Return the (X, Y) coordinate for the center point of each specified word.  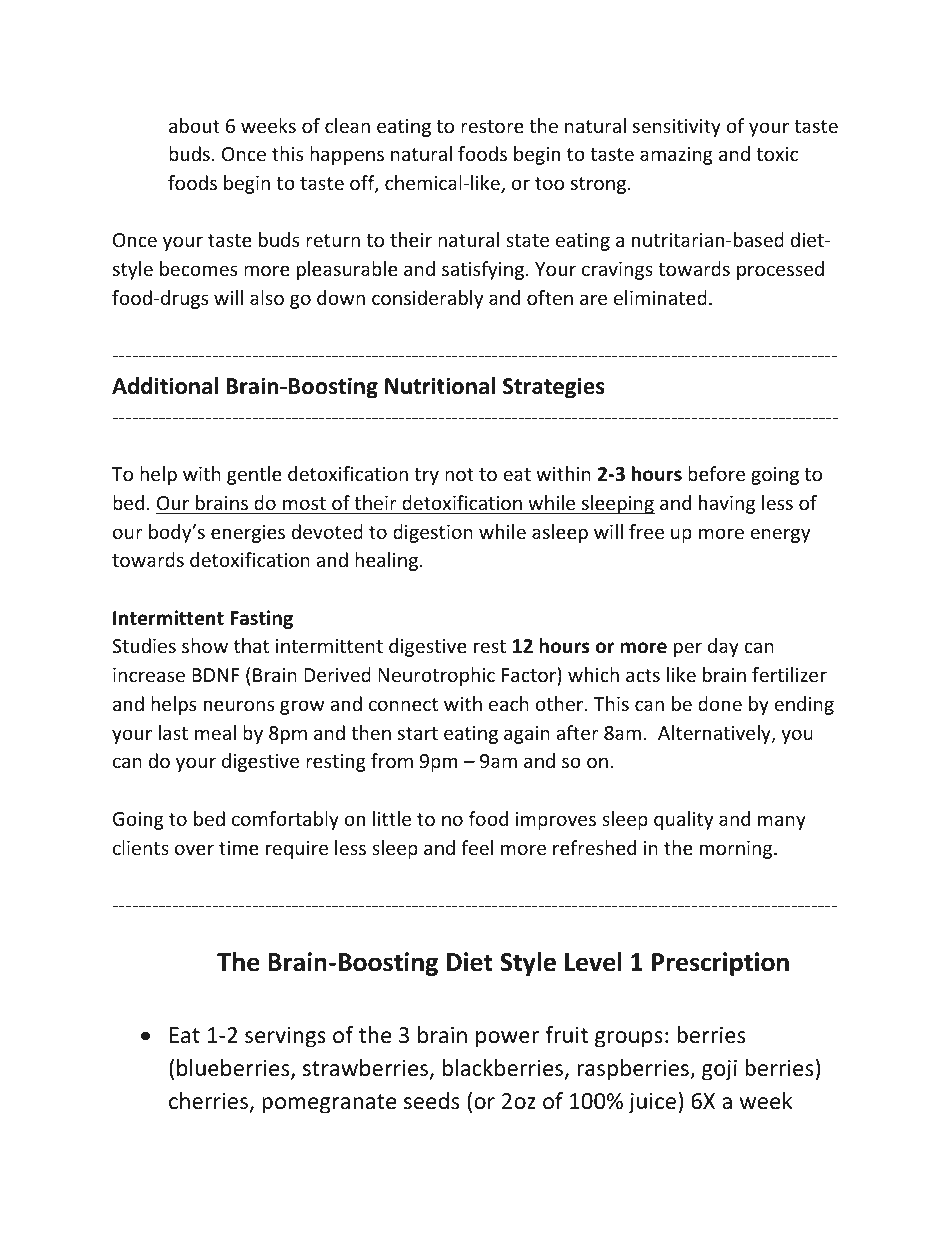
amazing (676, 156)
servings (285, 1037)
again (527, 735)
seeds (431, 1101)
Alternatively (715, 734)
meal (215, 732)
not (459, 474)
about (194, 125)
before (716, 473)
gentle (254, 475)
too (549, 183)
